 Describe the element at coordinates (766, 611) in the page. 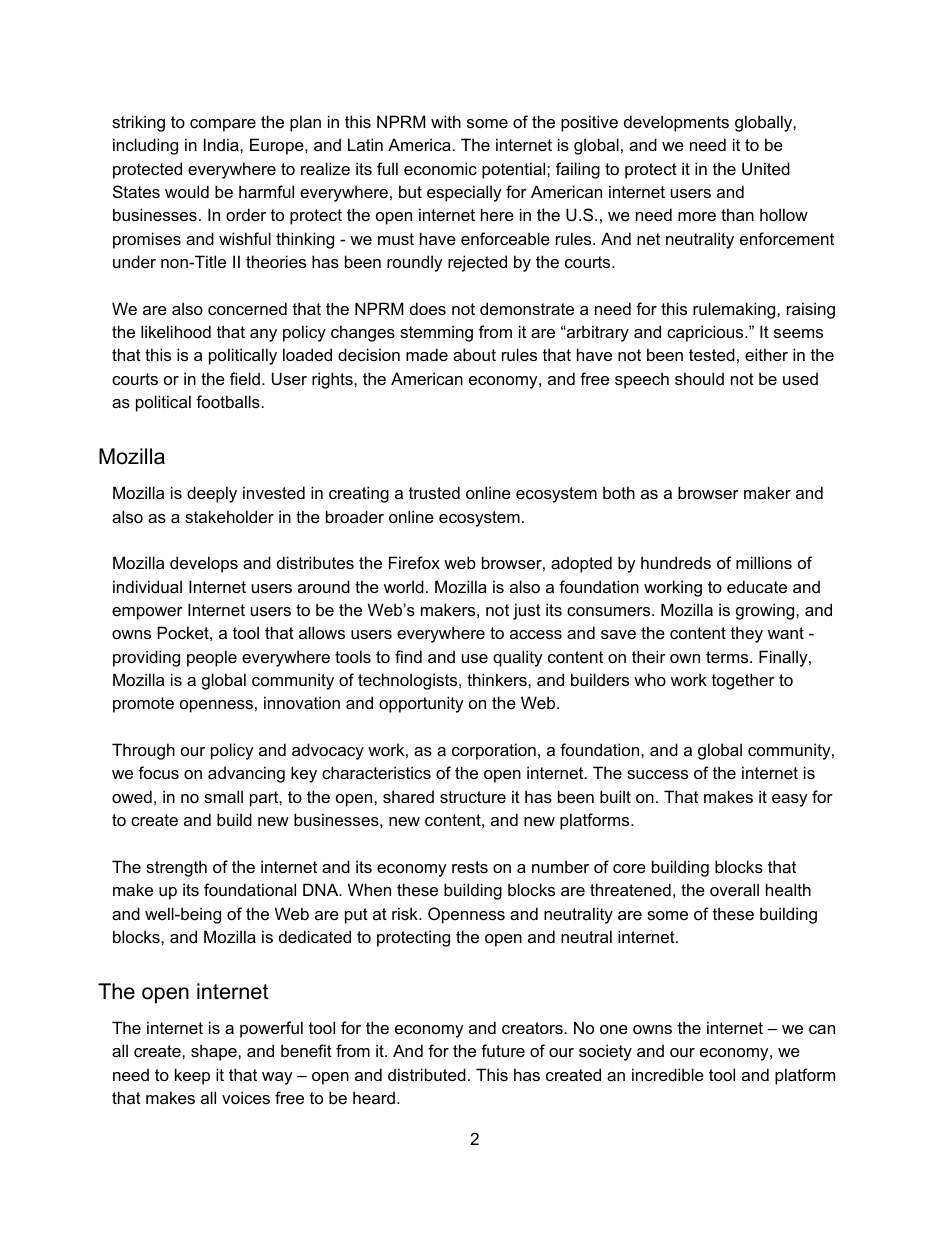

I see `growing` at that location.
